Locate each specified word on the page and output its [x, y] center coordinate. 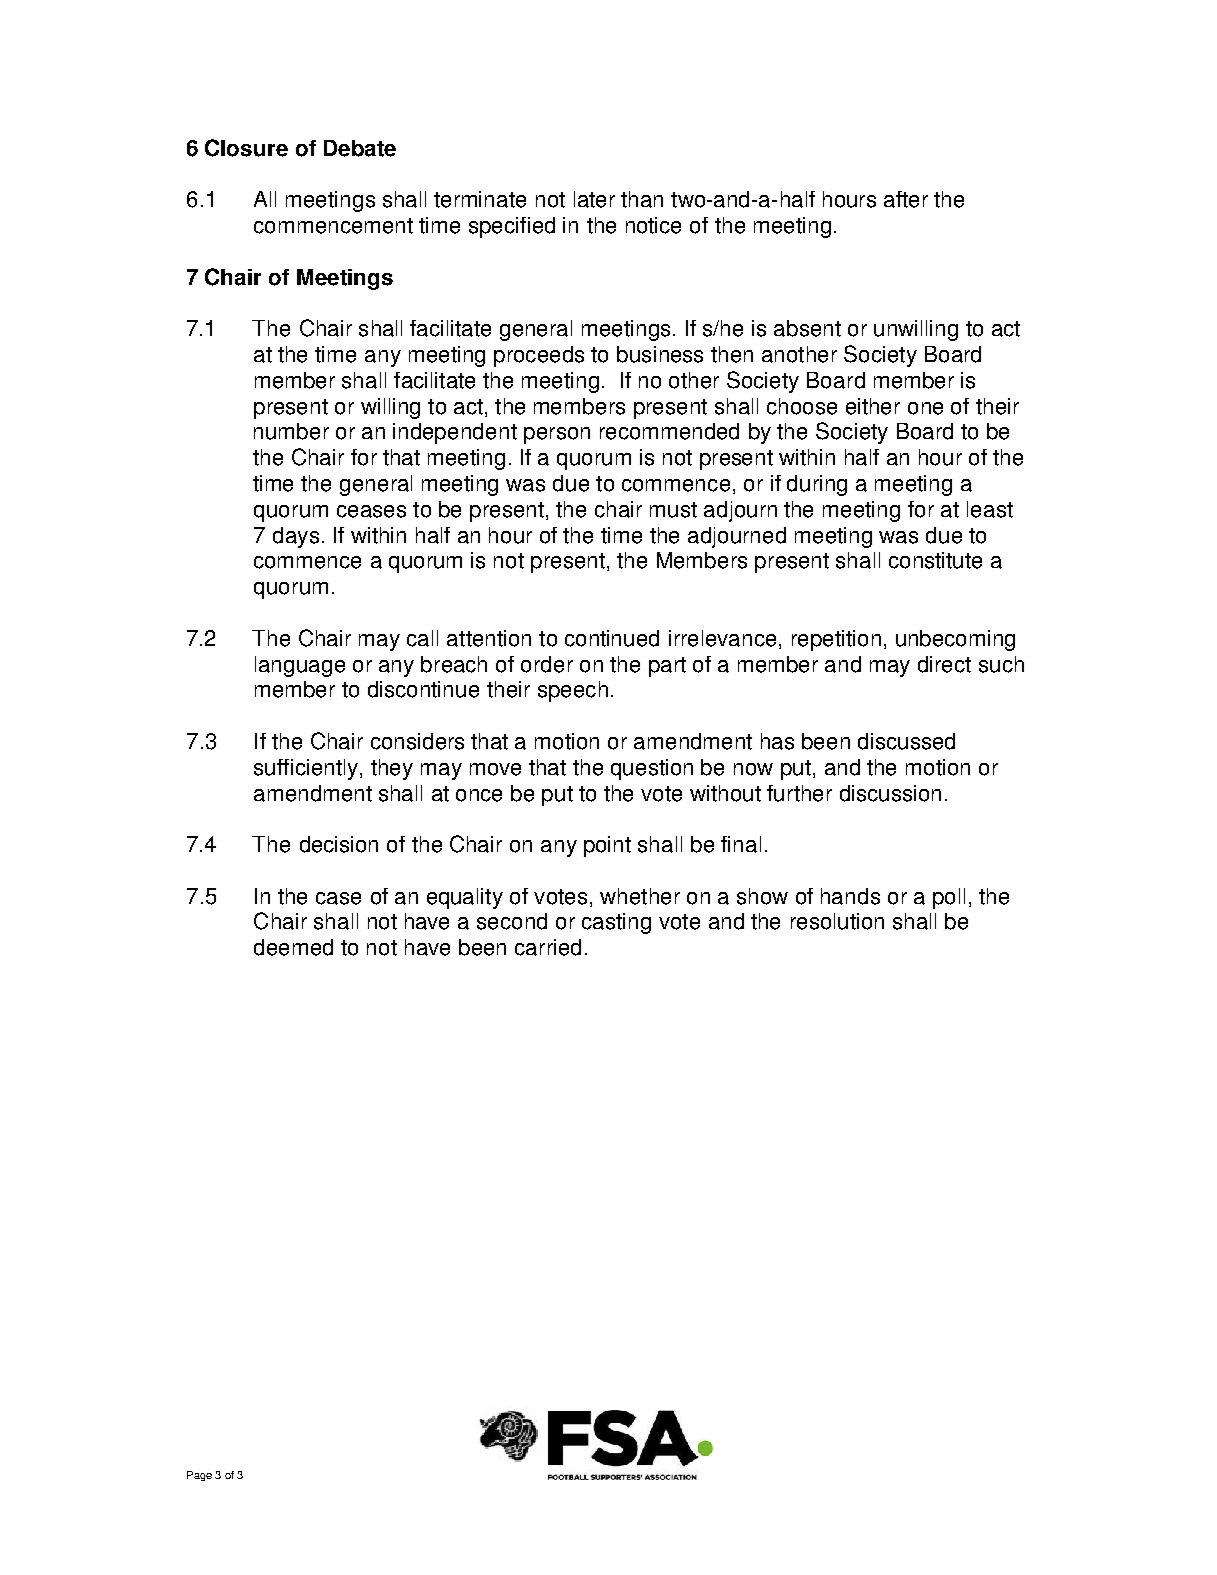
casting [616, 923]
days [296, 537]
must [673, 510]
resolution [837, 921]
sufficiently [306, 769]
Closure [246, 148]
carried [548, 947]
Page [199, 1476]
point [607, 846]
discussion [890, 793]
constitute [935, 560]
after [906, 199]
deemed [293, 947]
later [594, 199]
